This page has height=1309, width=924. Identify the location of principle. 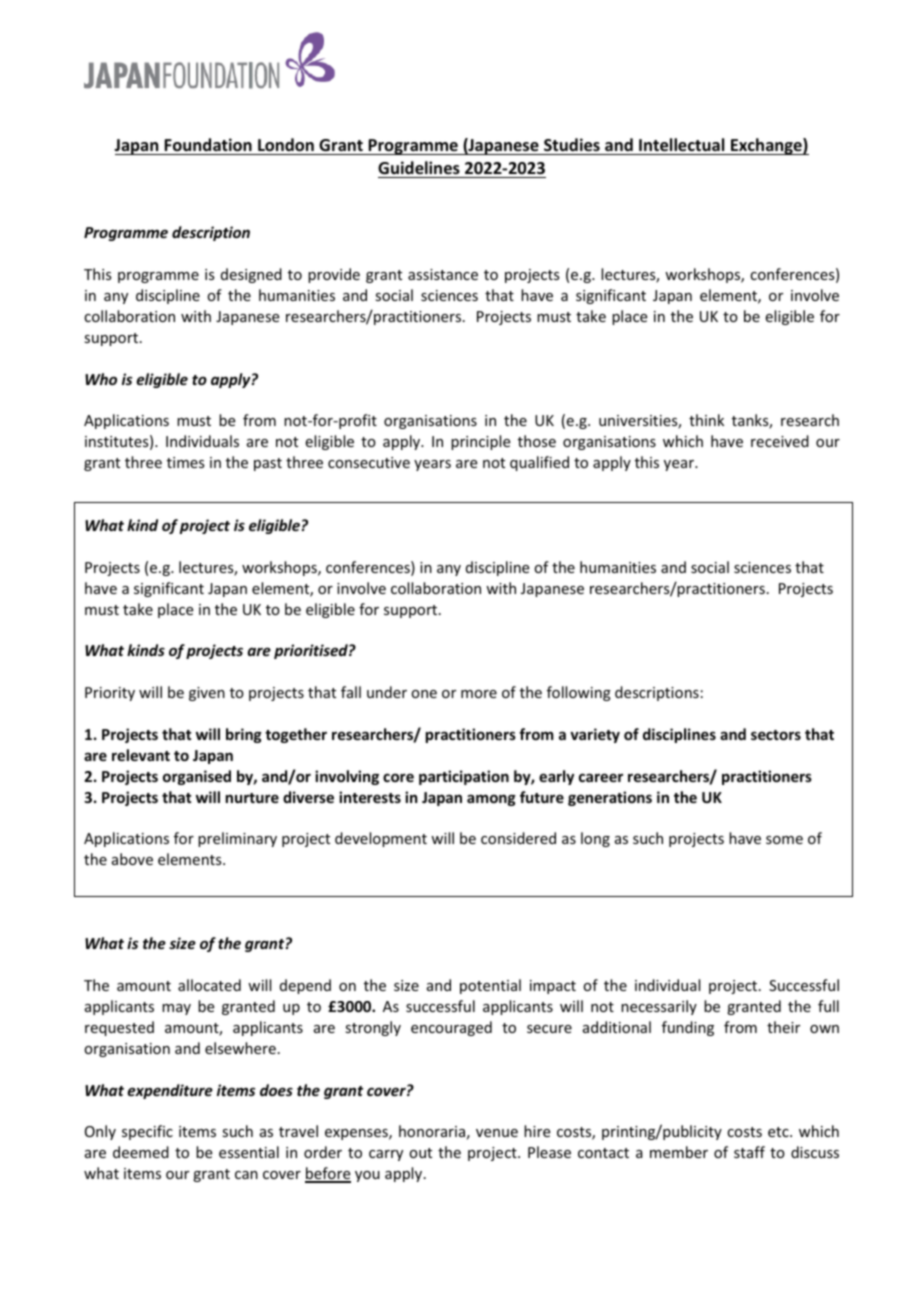
(480, 442).
